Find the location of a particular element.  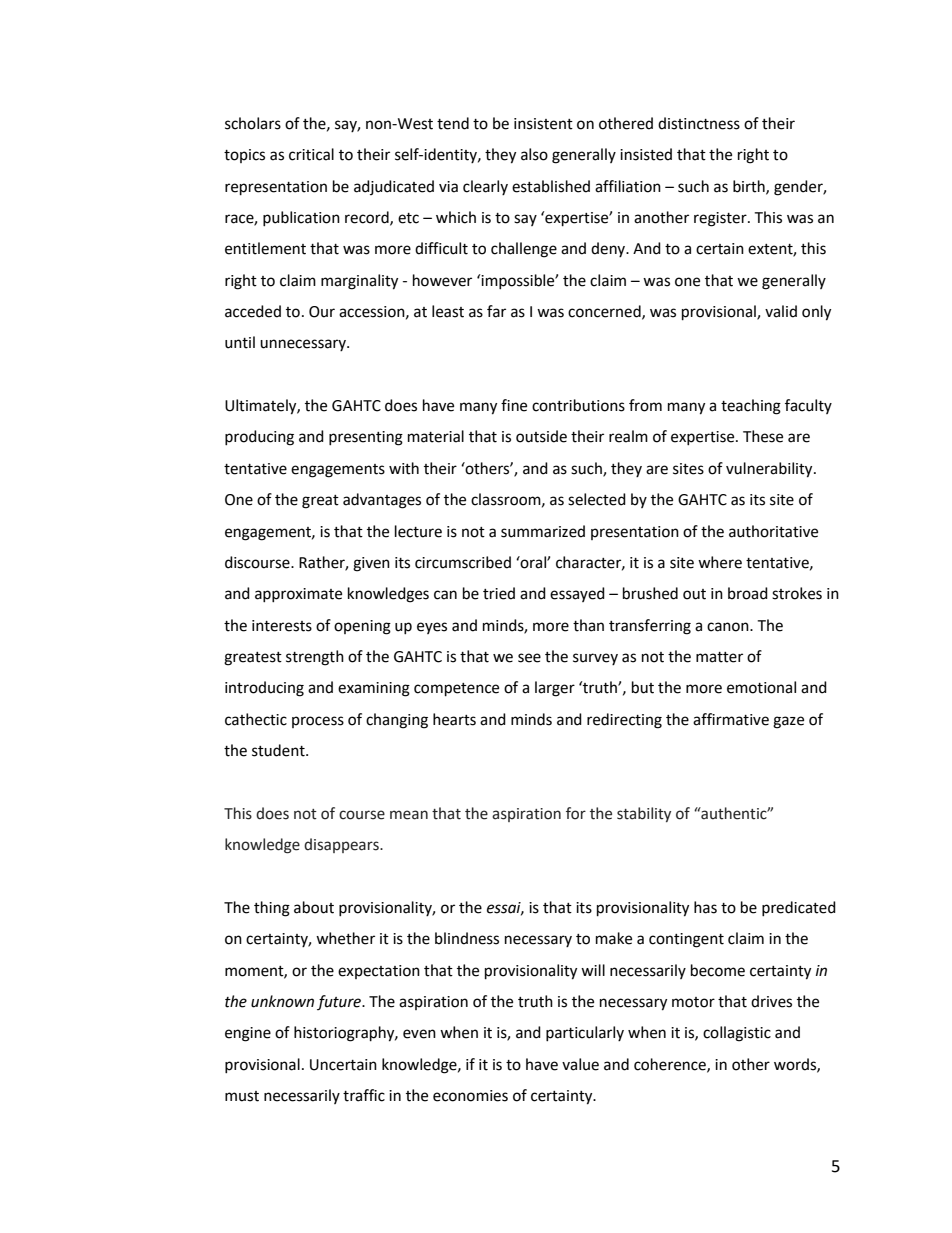

critical is located at coordinates (311, 154).
